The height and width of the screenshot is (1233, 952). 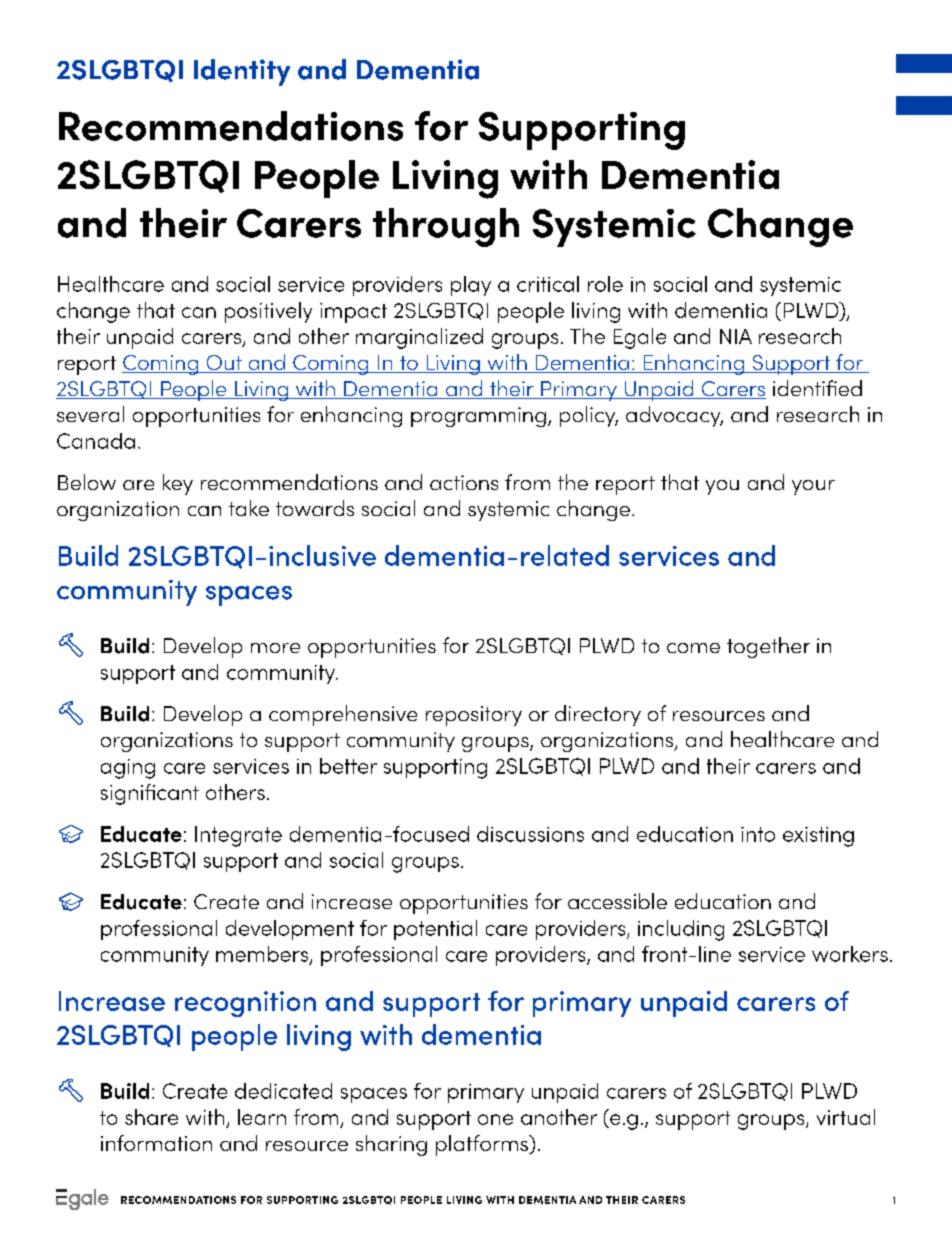 I want to click on one, so click(x=495, y=1119).
